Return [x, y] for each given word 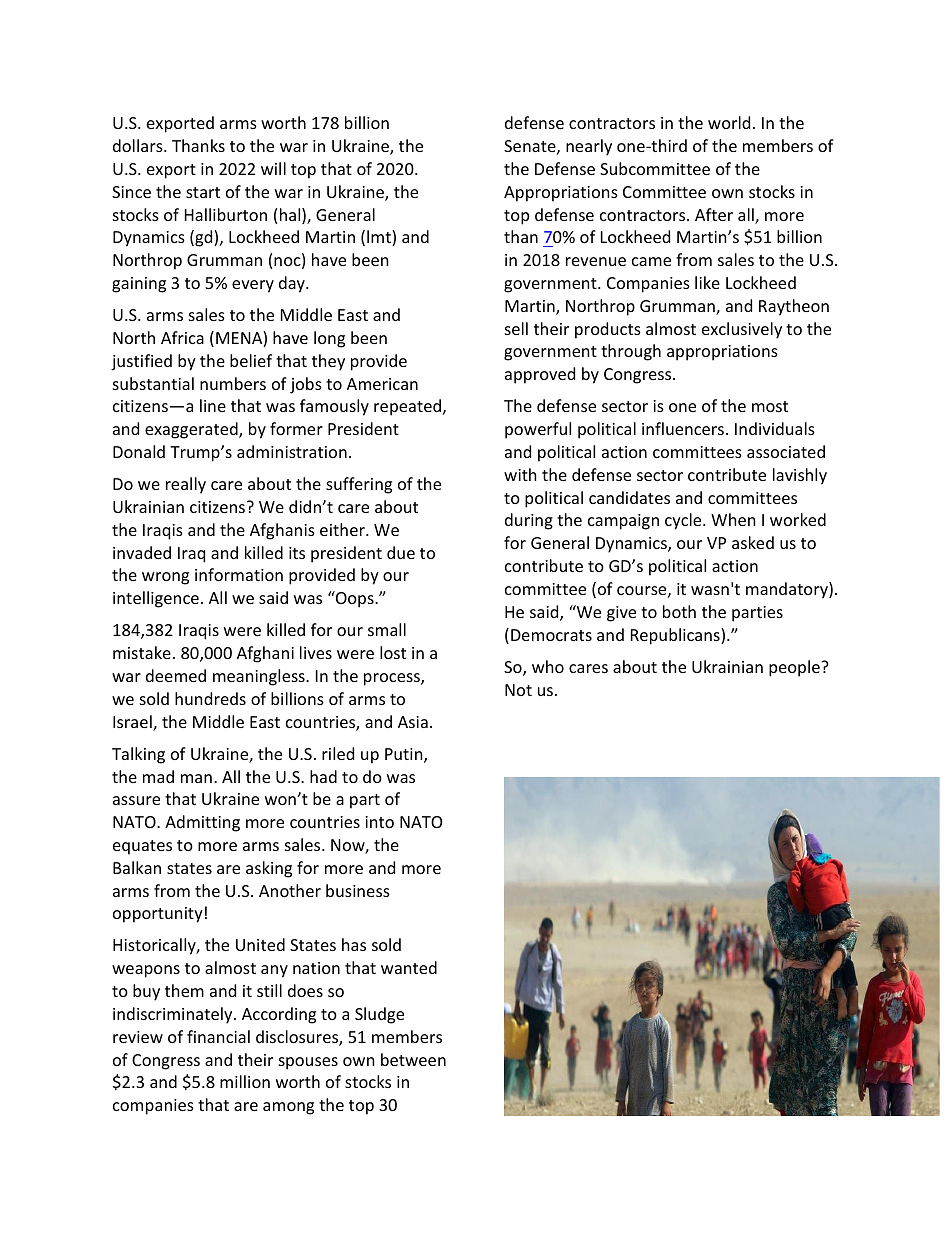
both [679, 611]
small [387, 629]
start [203, 192]
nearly [589, 147]
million [245, 1081]
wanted [409, 967]
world [729, 122]
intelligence [156, 599]
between [413, 1059]
